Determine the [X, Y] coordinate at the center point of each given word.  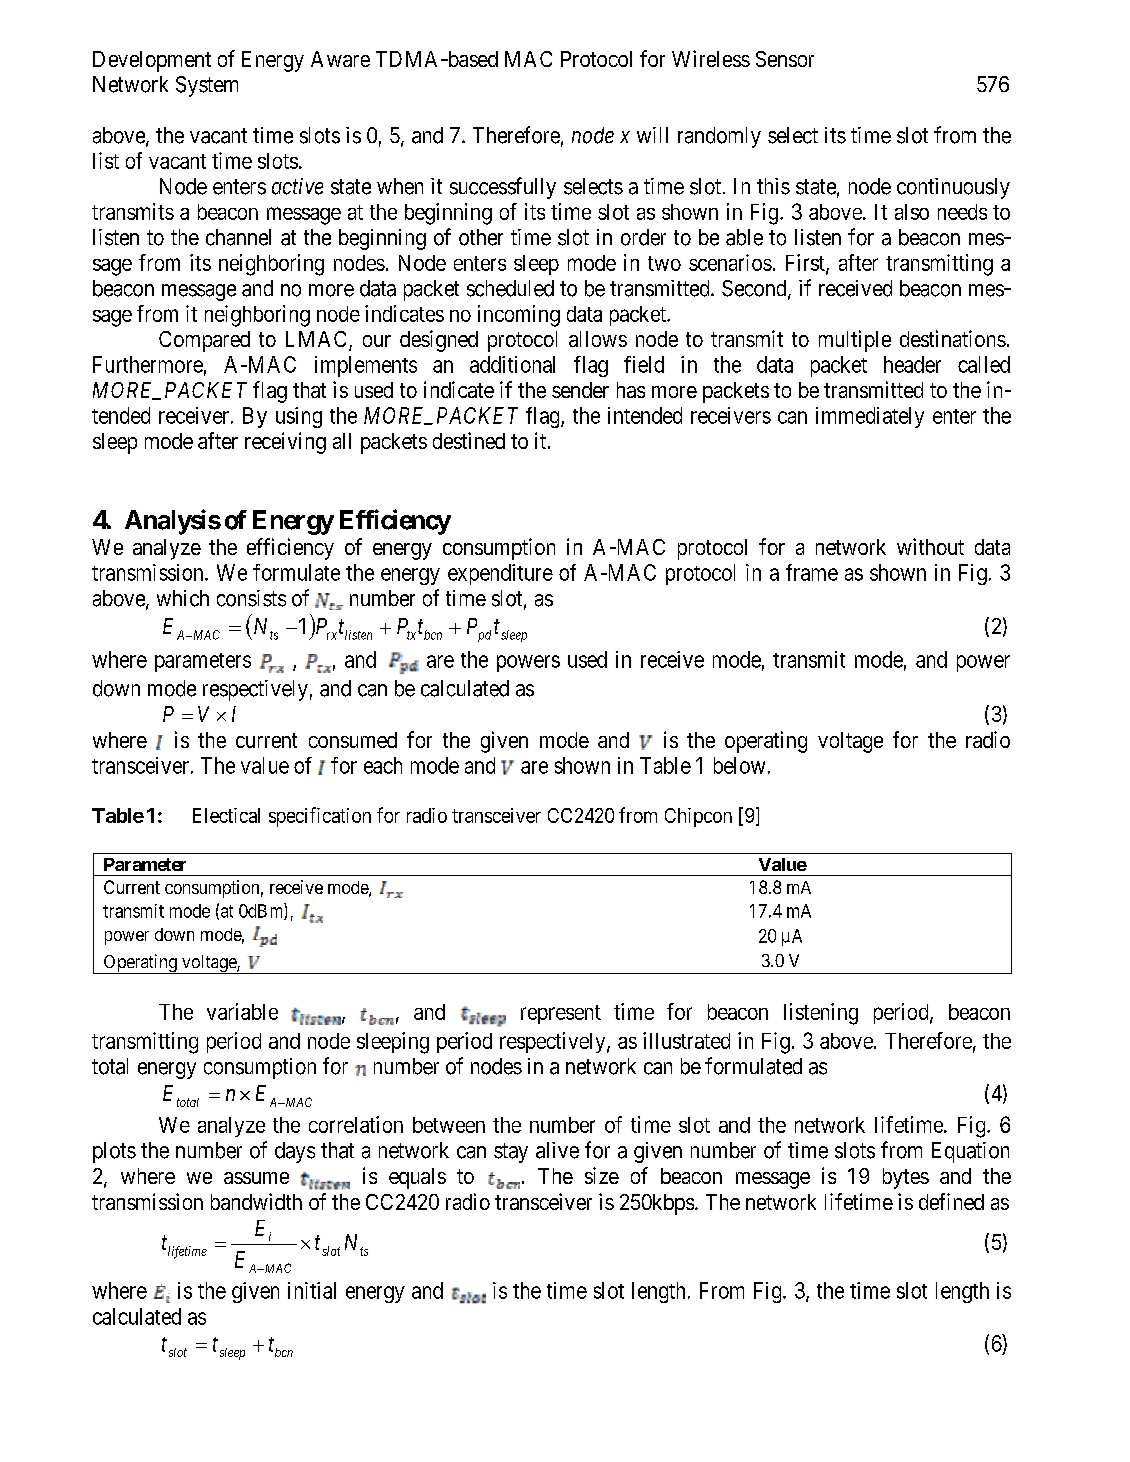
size [602, 1175]
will [652, 135]
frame [812, 572]
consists [251, 598]
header [912, 364]
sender [580, 390]
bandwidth [256, 1201]
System [207, 86]
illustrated [686, 1040]
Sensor [785, 59]
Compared [204, 341]
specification [320, 817]
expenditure [500, 574]
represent [561, 1014]
